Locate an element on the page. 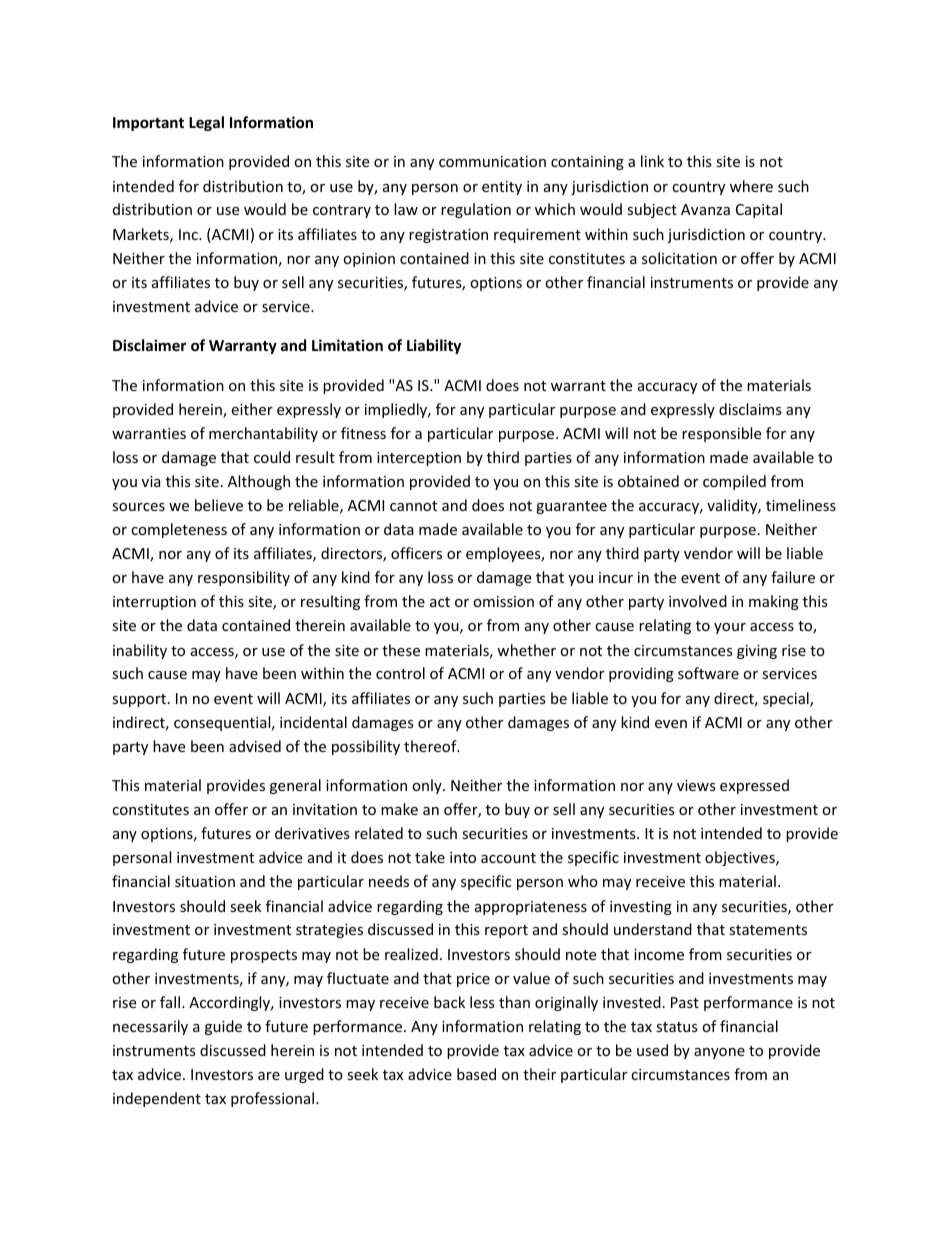 The height and width of the image is (1233, 952). situation is located at coordinates (205, 881).
